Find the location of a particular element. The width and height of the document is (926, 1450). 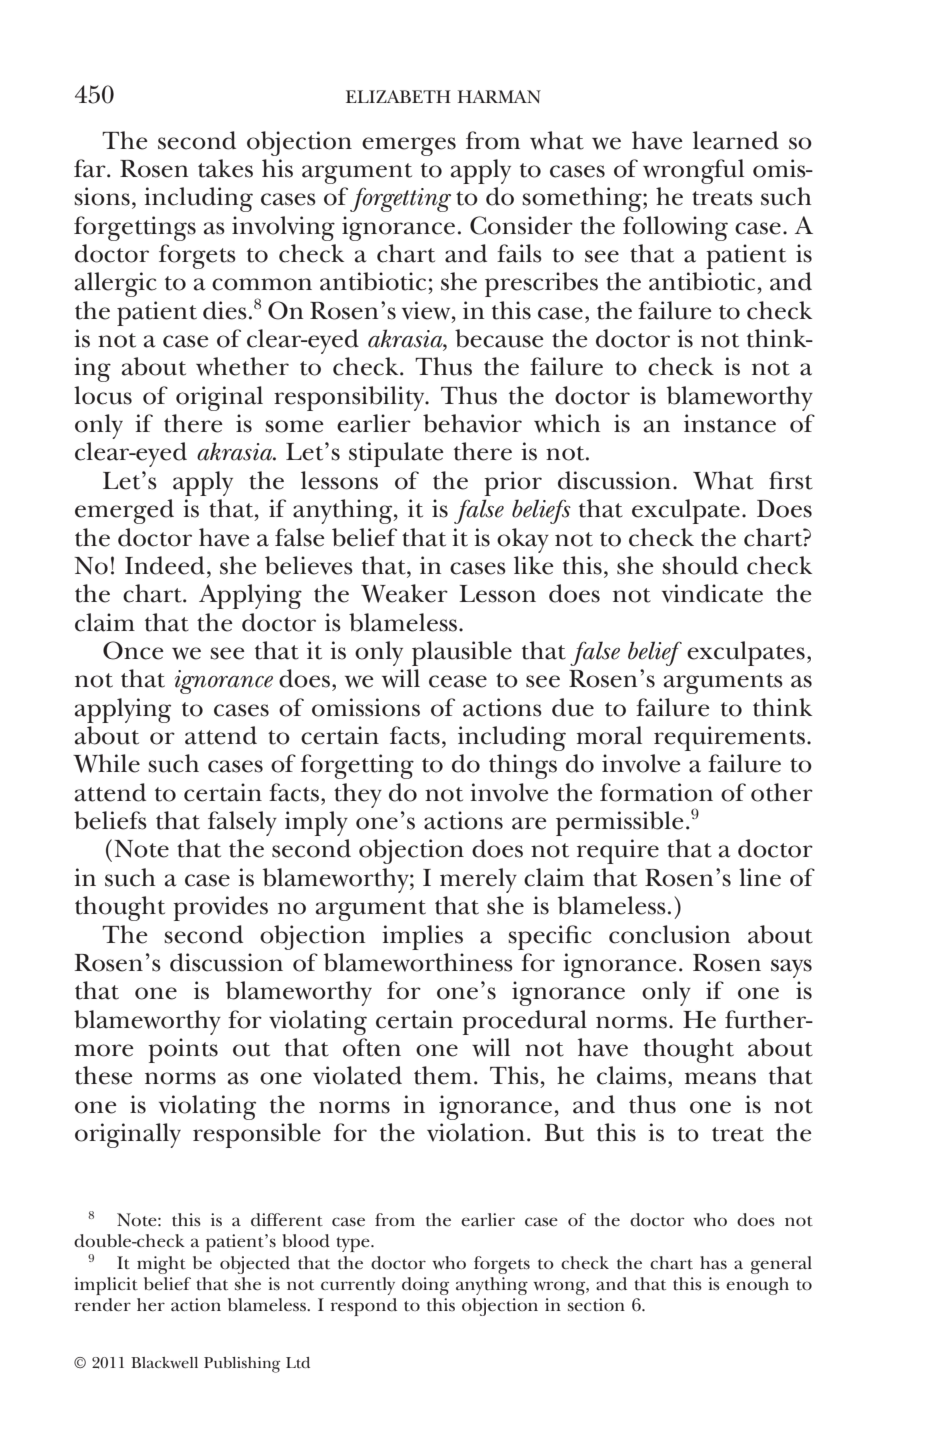

learned is located at coordinates (736, 140).
